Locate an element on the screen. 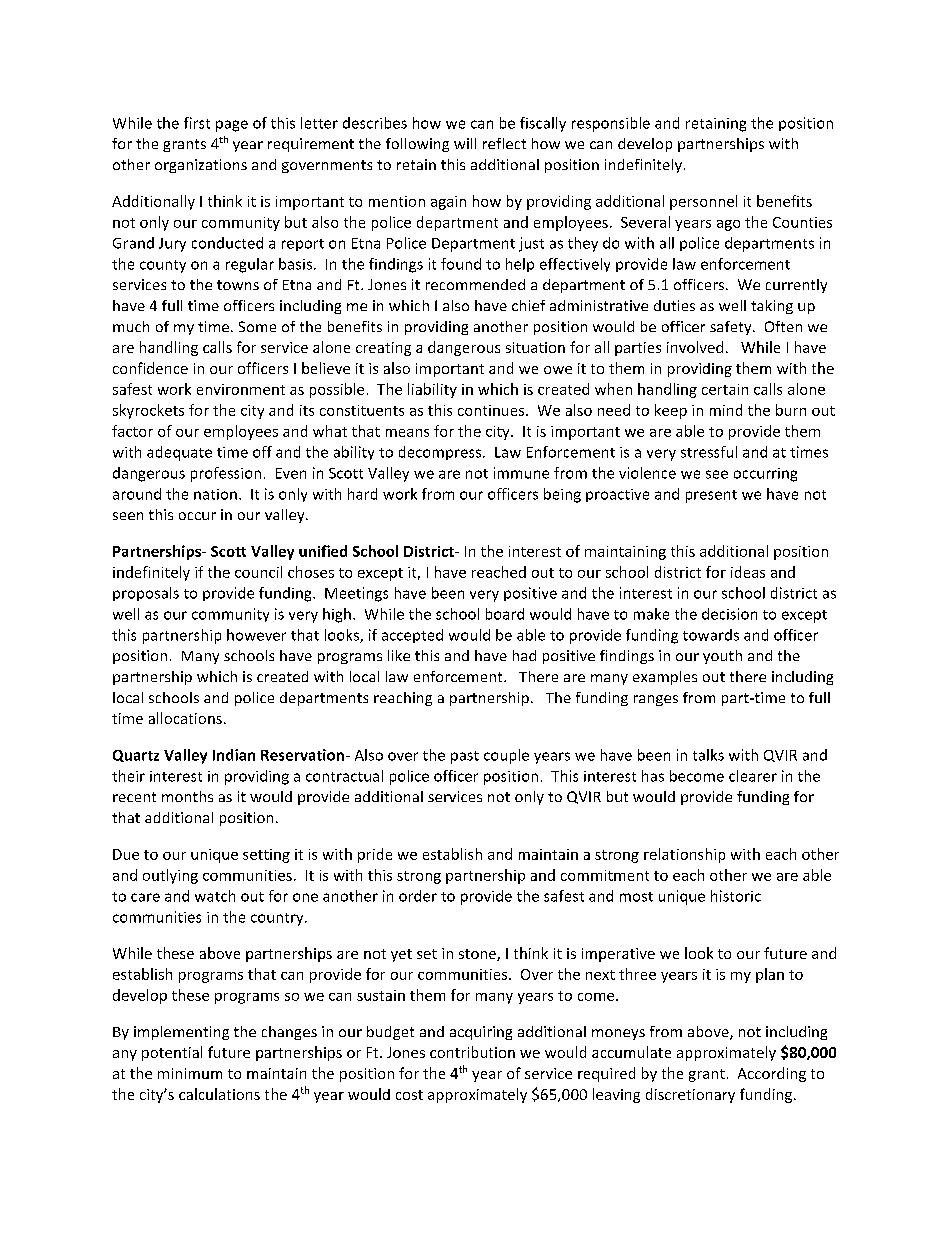 This screenshot has height=1233, width=952. decompress is located at coordinates (441, 453).
